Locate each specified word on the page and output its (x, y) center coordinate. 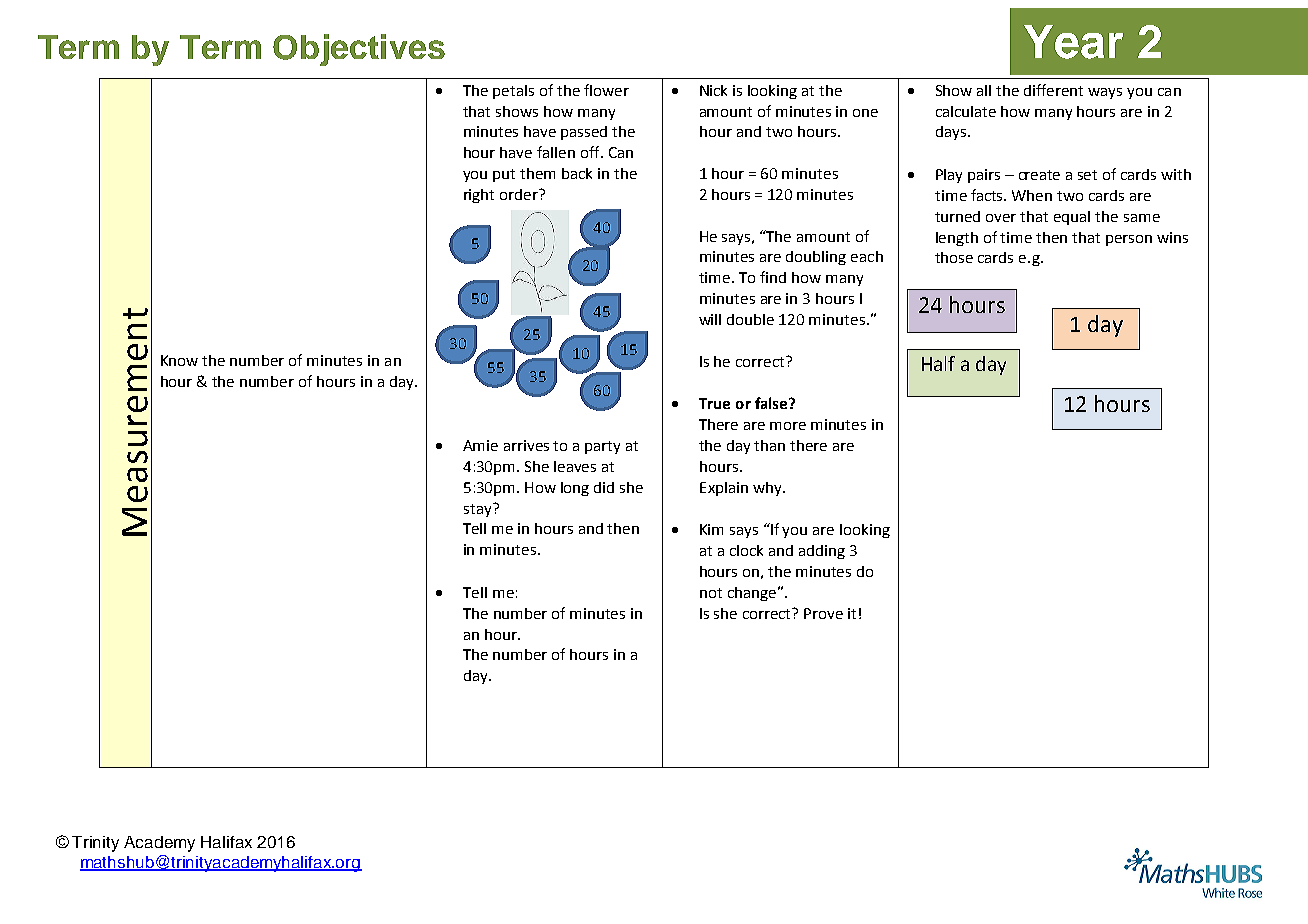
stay (479, 510)
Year (1073, 42)
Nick (713, 90)
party (602, 447)
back (577, 173)
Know (179, 360)
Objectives (359, 50)
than (769, 445)
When (1032, 195)
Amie (480, 445)
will (710, 319)
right (479, 196)
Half (938, 363)
